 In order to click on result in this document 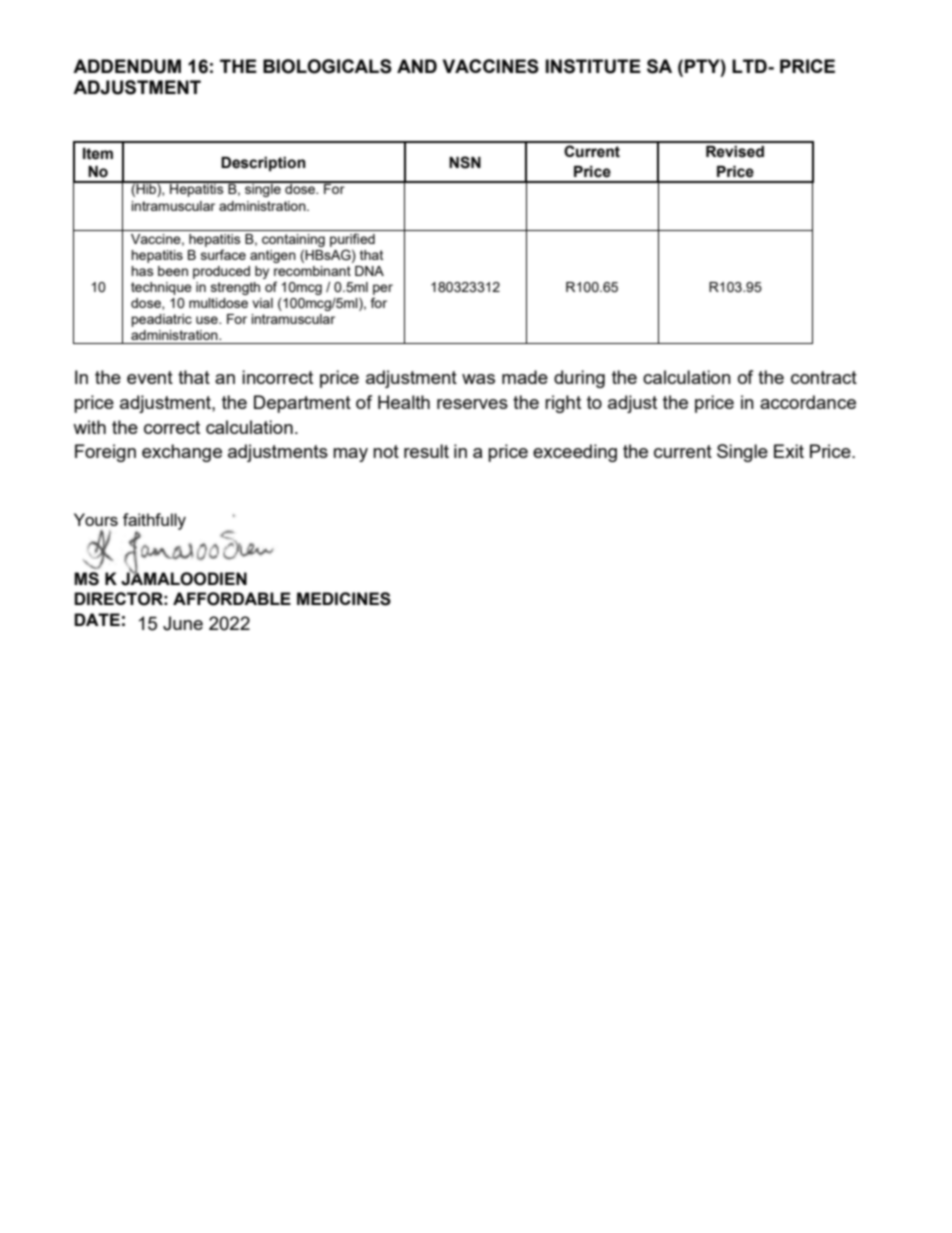, I will do `click(426, 451)`.
